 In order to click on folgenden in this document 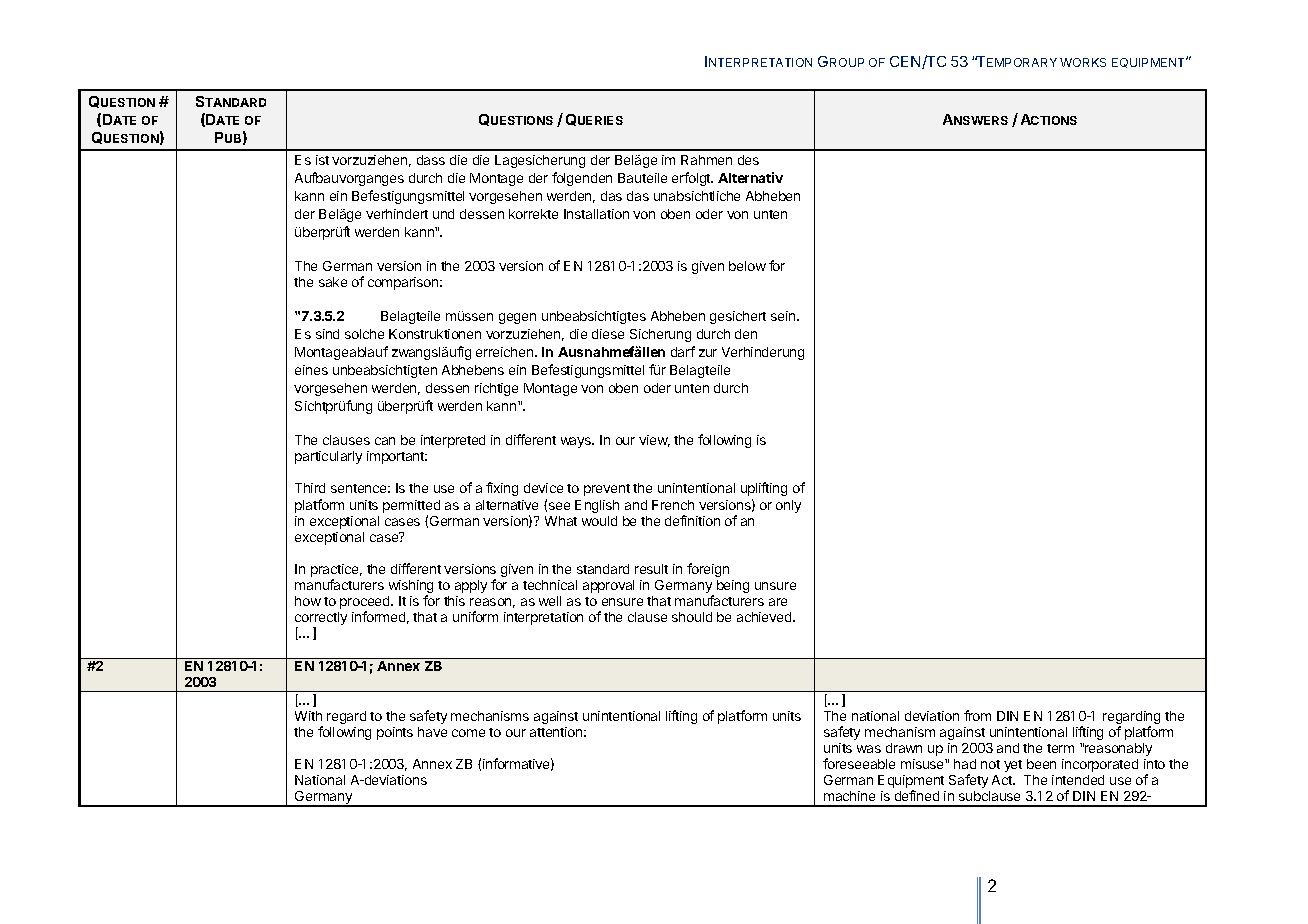, I will do `click(582, 179)`.
